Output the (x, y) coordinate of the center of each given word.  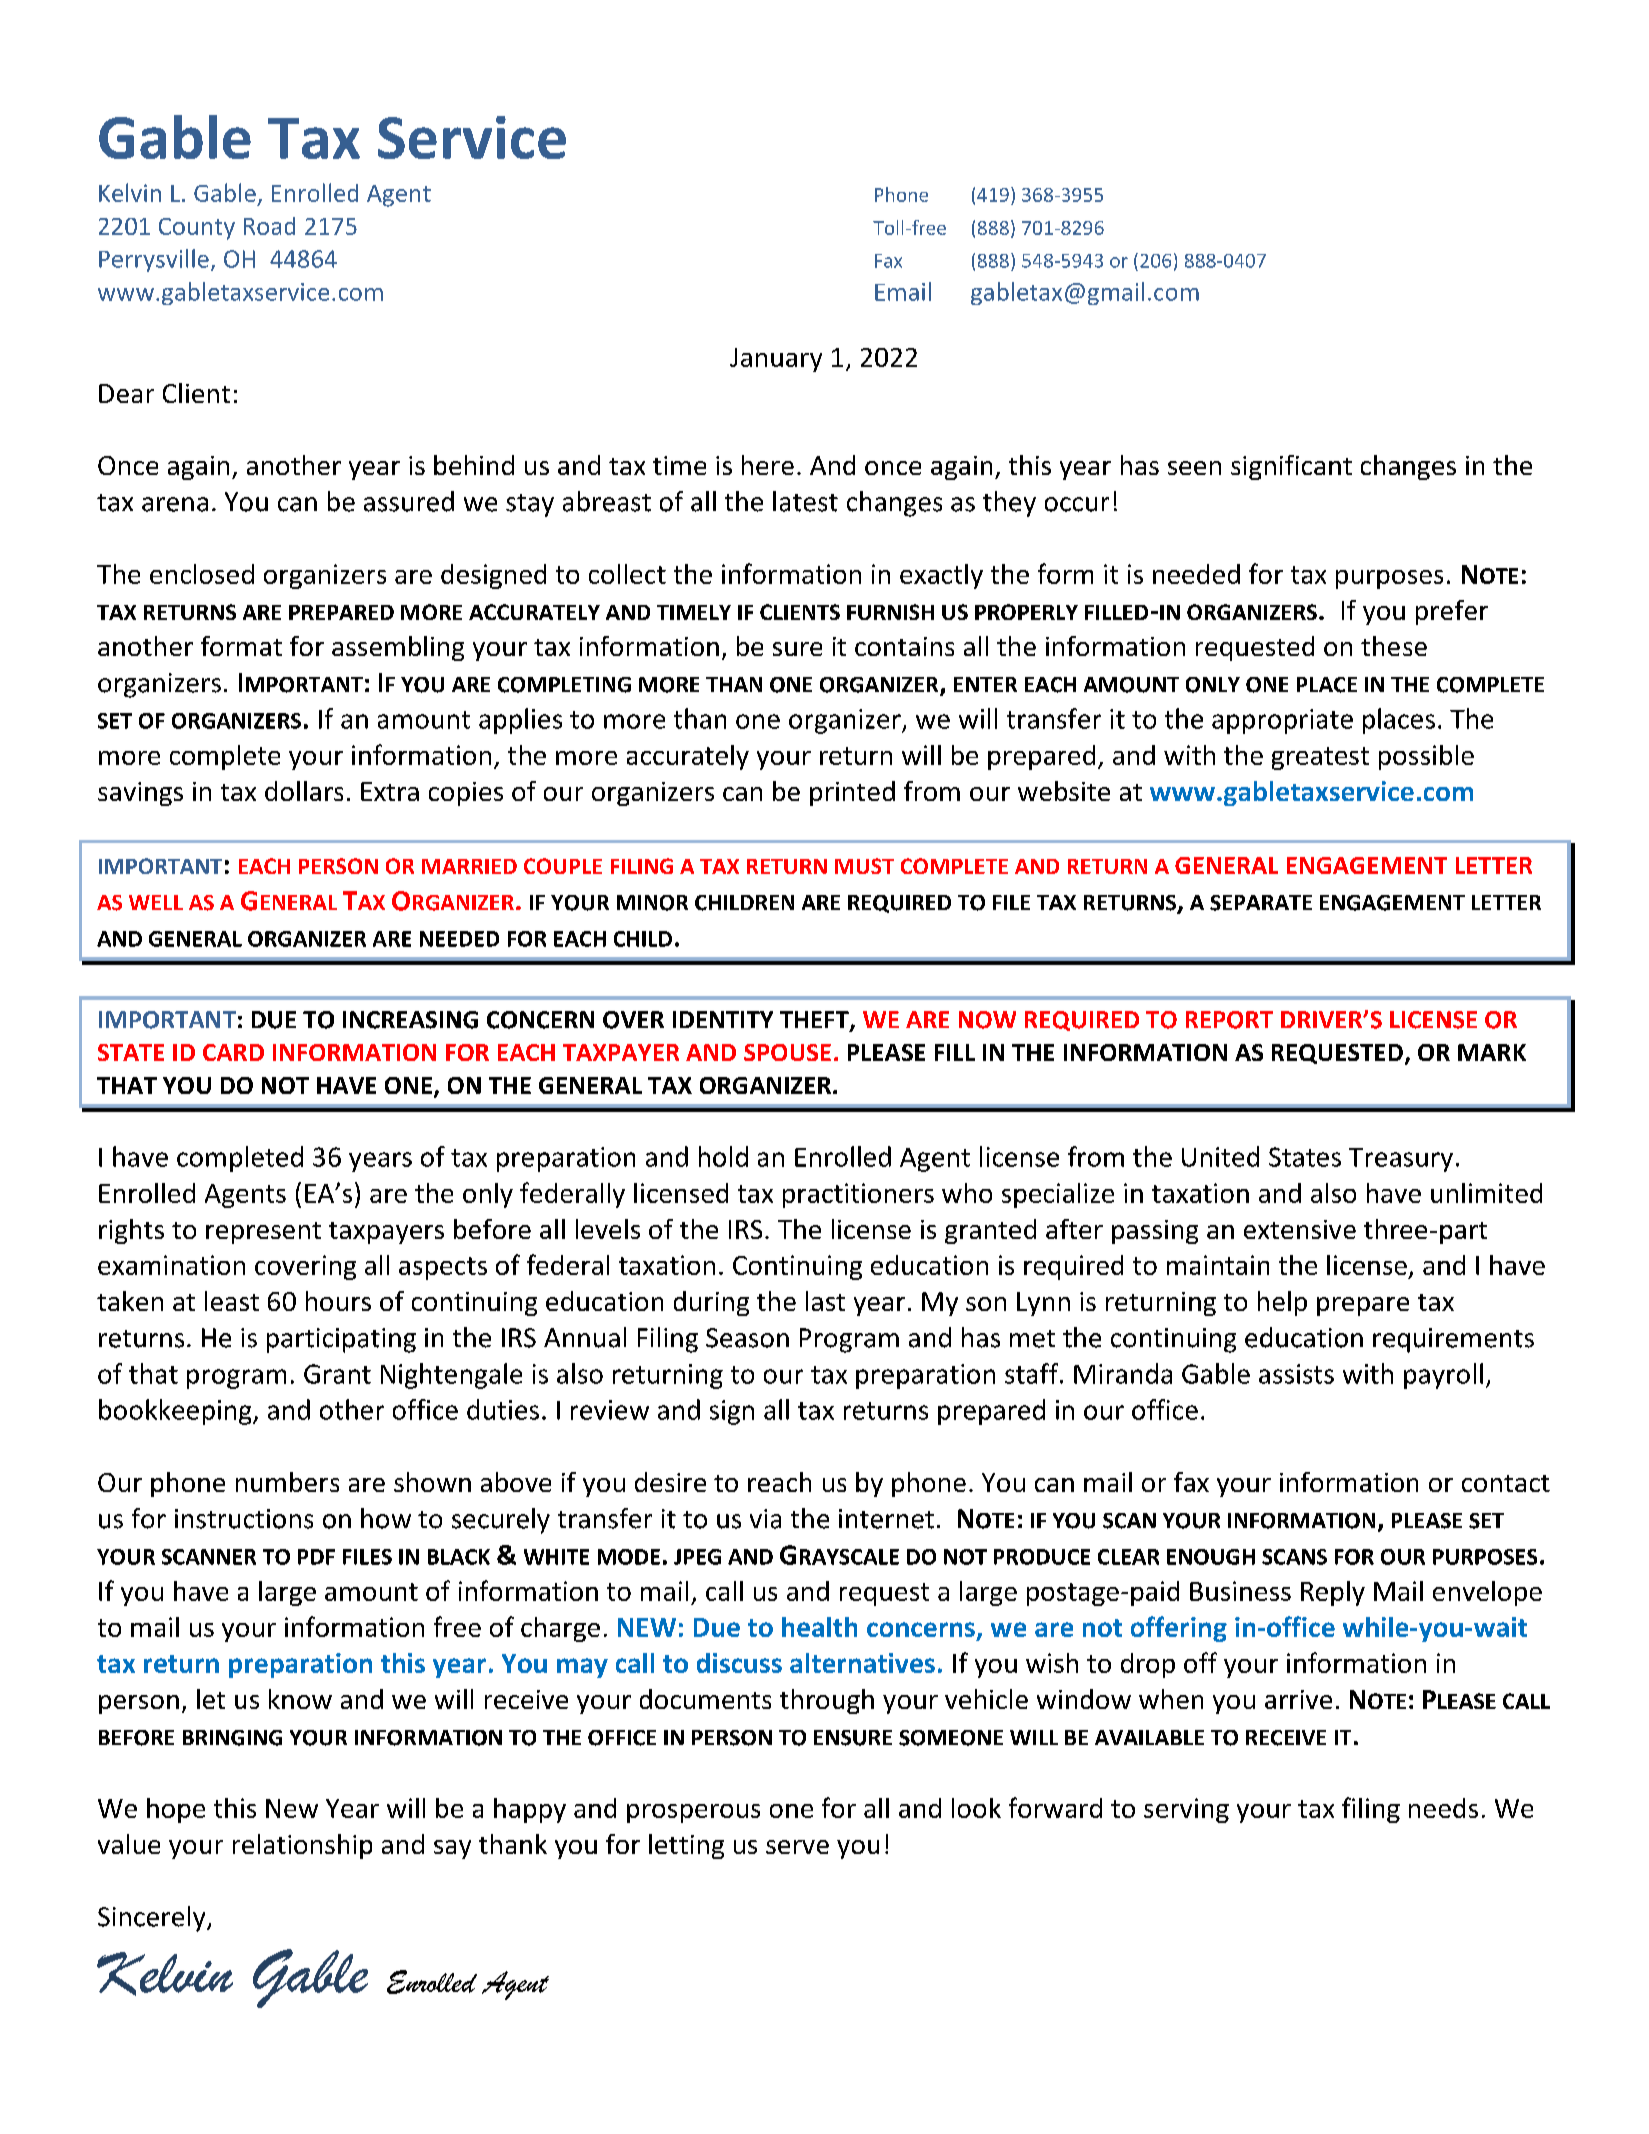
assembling (398, 648)
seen (1194, 468)
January (776, 360)
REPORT (1229, 1020)
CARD (233, 1052)
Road (269, 226)
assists (1296, 1374)
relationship (302, 1846)
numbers (287, 1482)
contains (904, 646)
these (1394, 646)
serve (797, 1847)
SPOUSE (787, 1052)
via (765, 1519)
